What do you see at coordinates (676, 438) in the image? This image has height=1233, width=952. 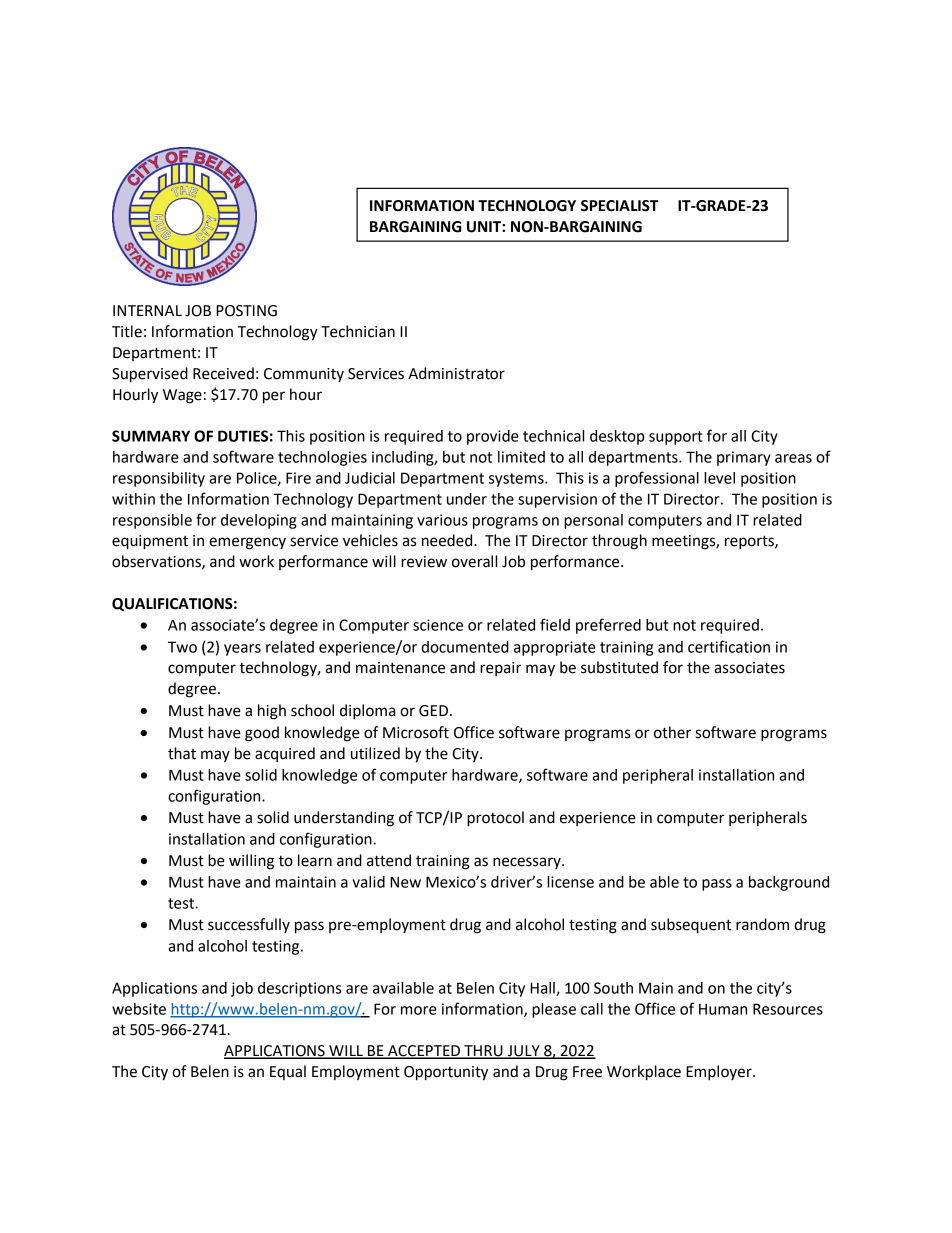 I see `support` at bounding box center [676, 438].
